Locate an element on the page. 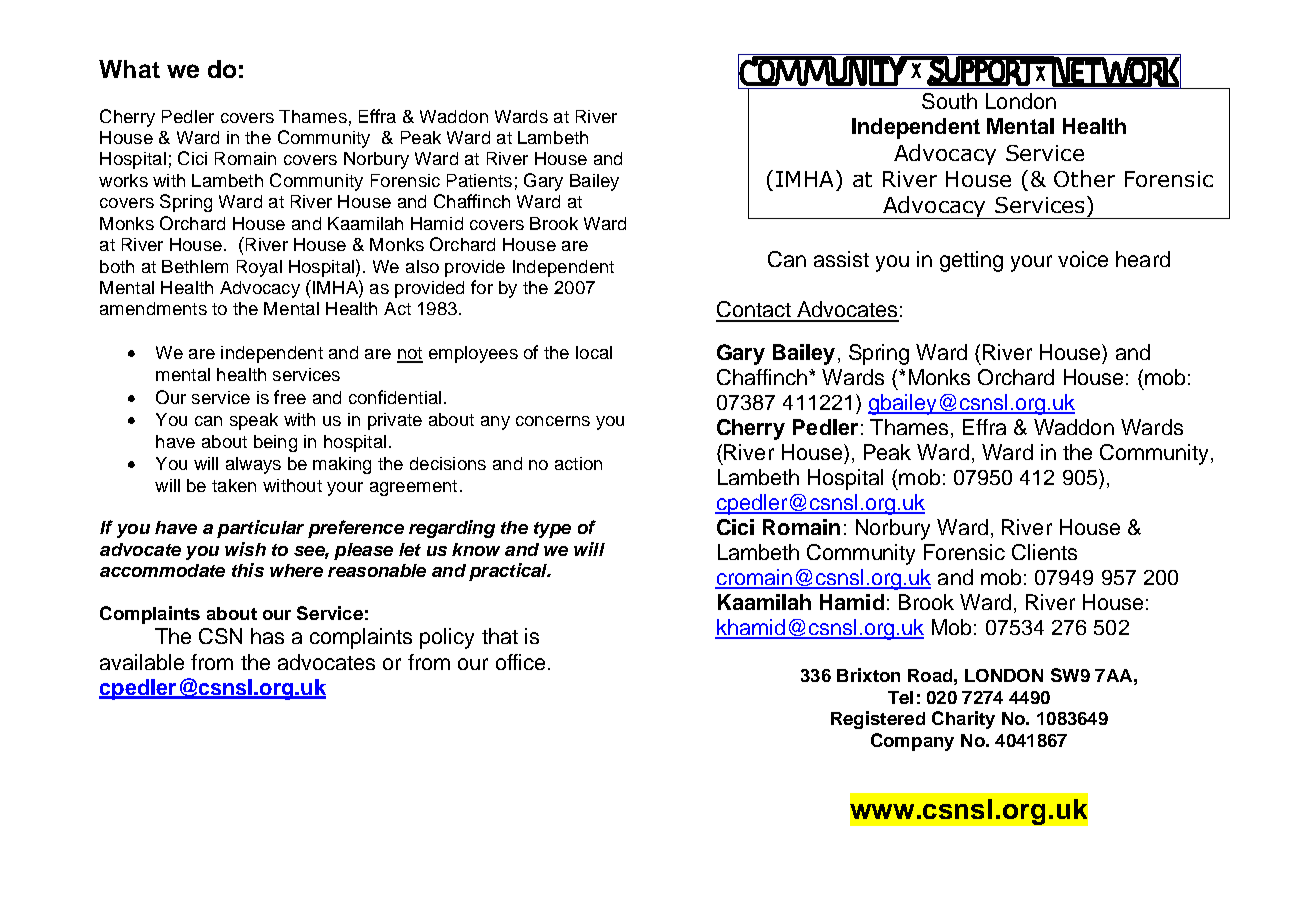 This image has height=924, width=1308. What is located at coordinates (129, 69).
